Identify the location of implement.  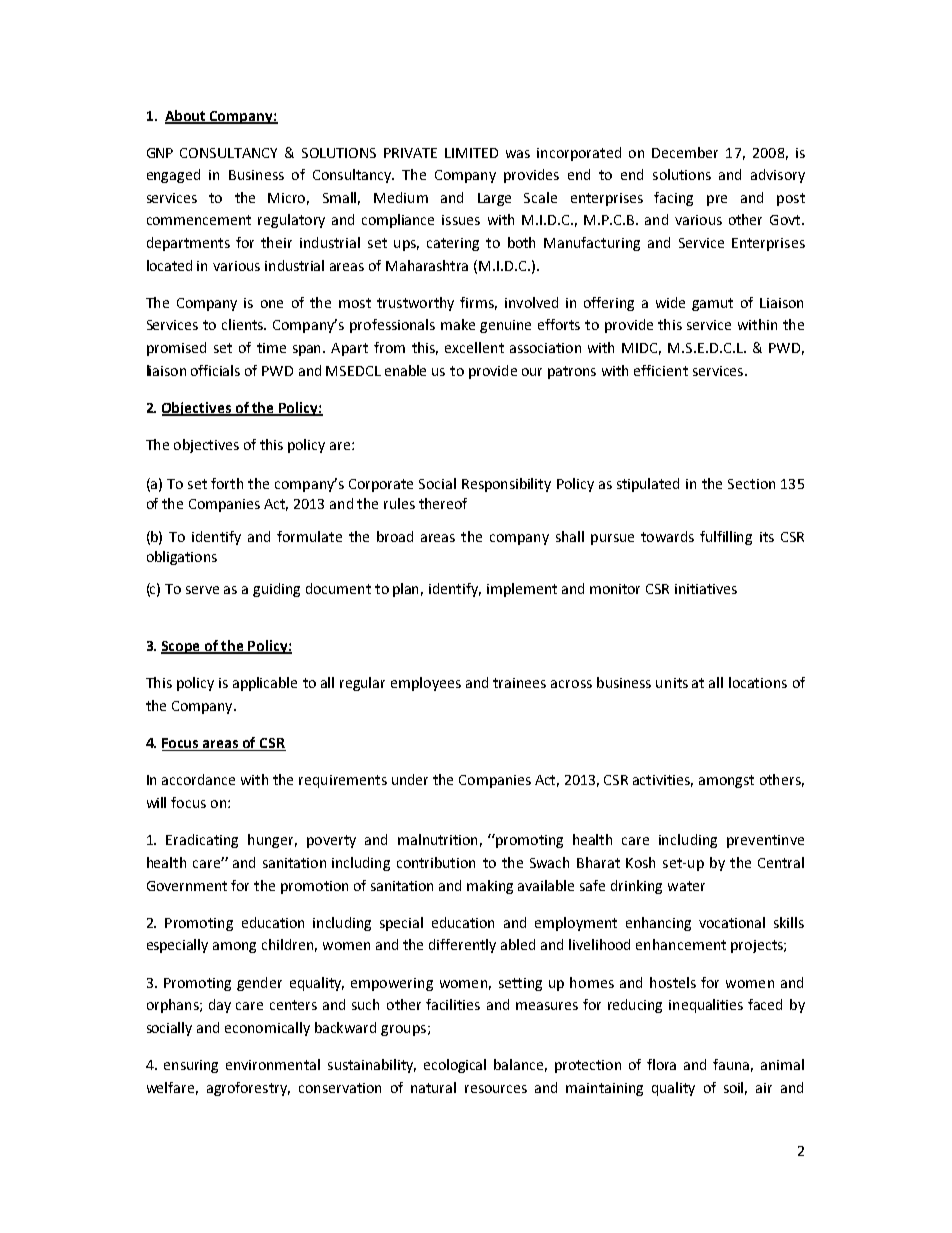
(522, 590).
